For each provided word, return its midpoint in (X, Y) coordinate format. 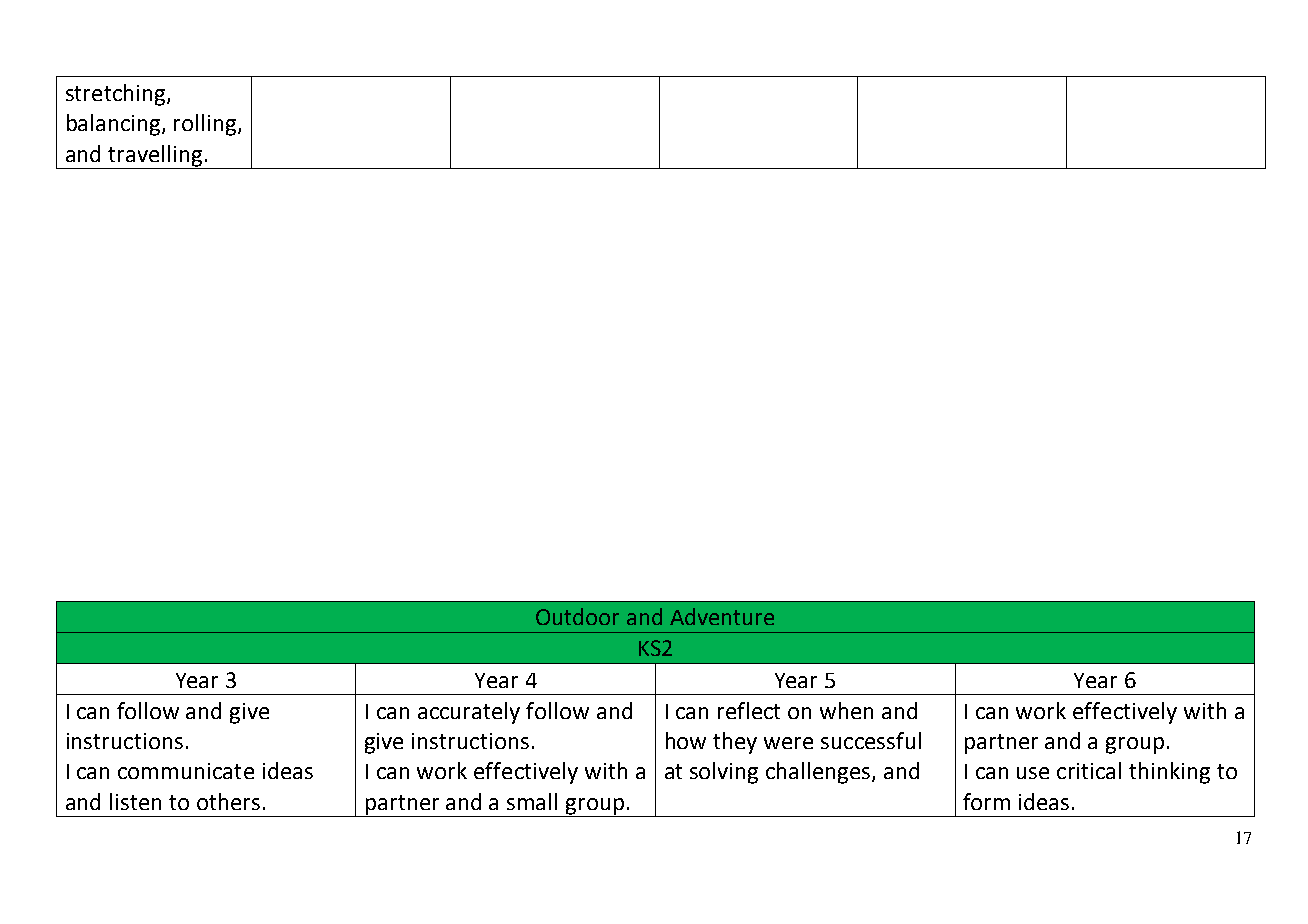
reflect (749, 710)
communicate (186, 771)
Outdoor (577, 616)
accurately (469, 713)
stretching (117, 95)
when (846, 710)
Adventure (722, 616)
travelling (155, 156)
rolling (205, 125)
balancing (115, 125)
